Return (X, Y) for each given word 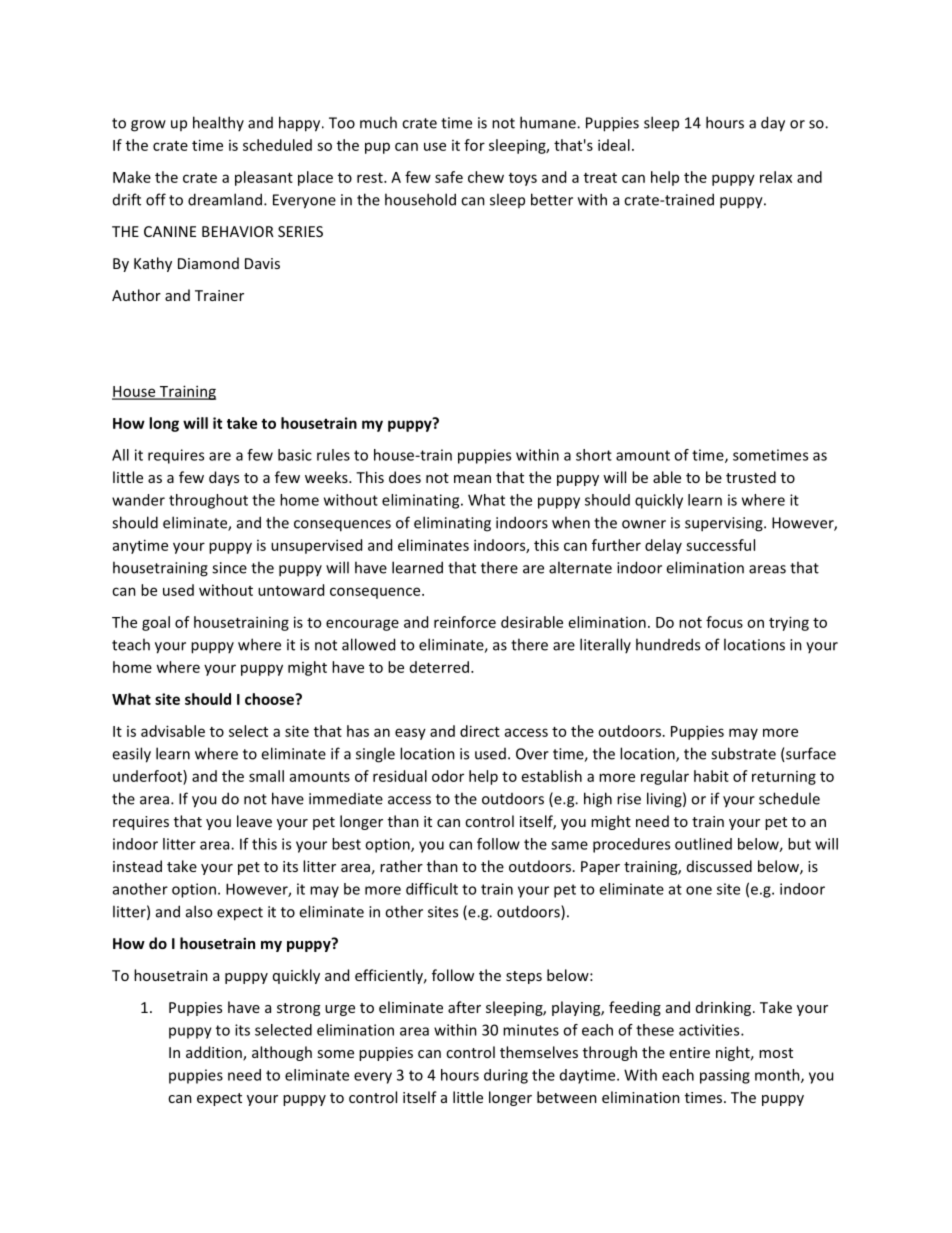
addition (215, 1053)
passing (725, 1076)
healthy (218, 123)
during (506, 1076)
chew (486, 177)
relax (776, 177)
